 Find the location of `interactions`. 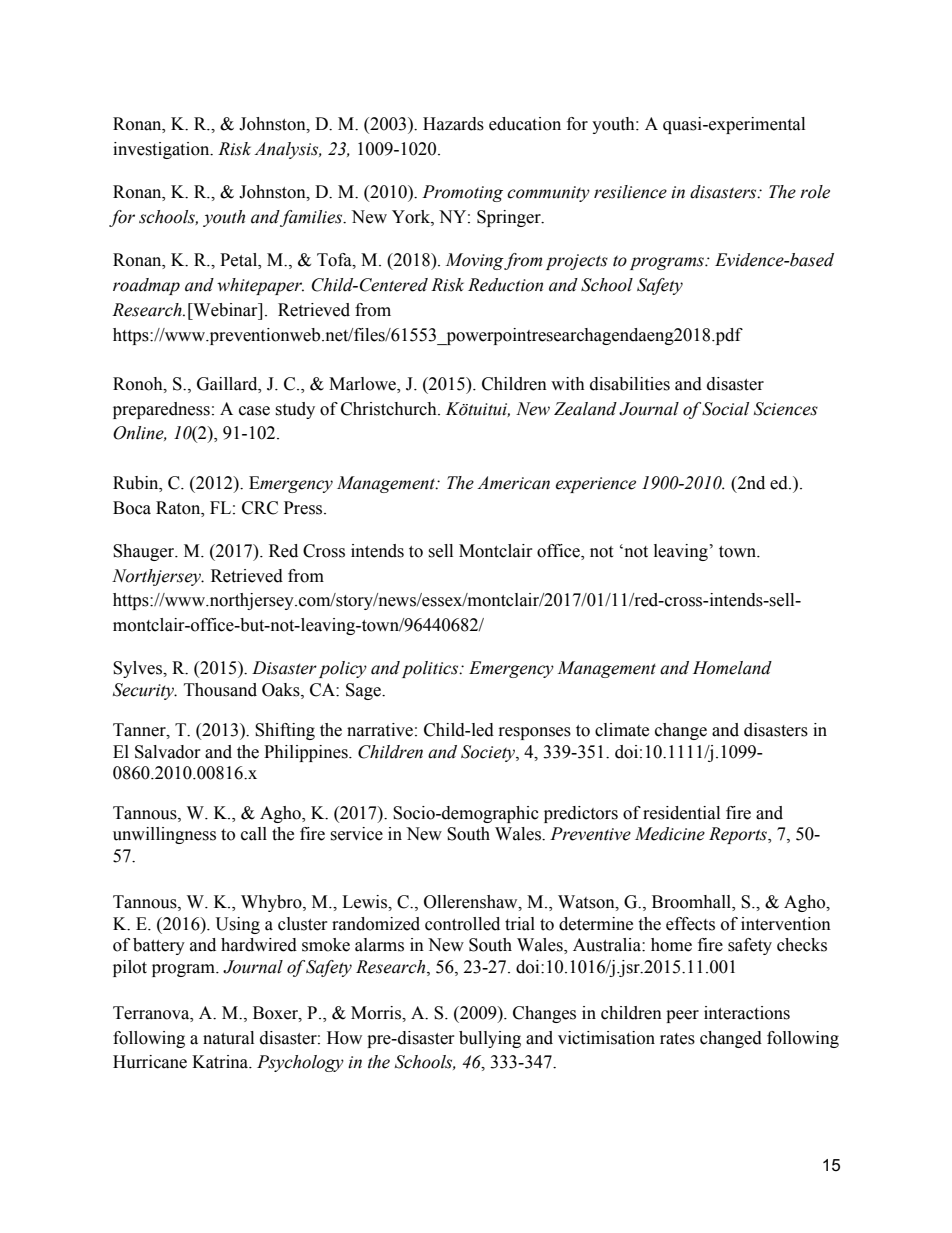

interactions is located at coordinates (747, 1013).
